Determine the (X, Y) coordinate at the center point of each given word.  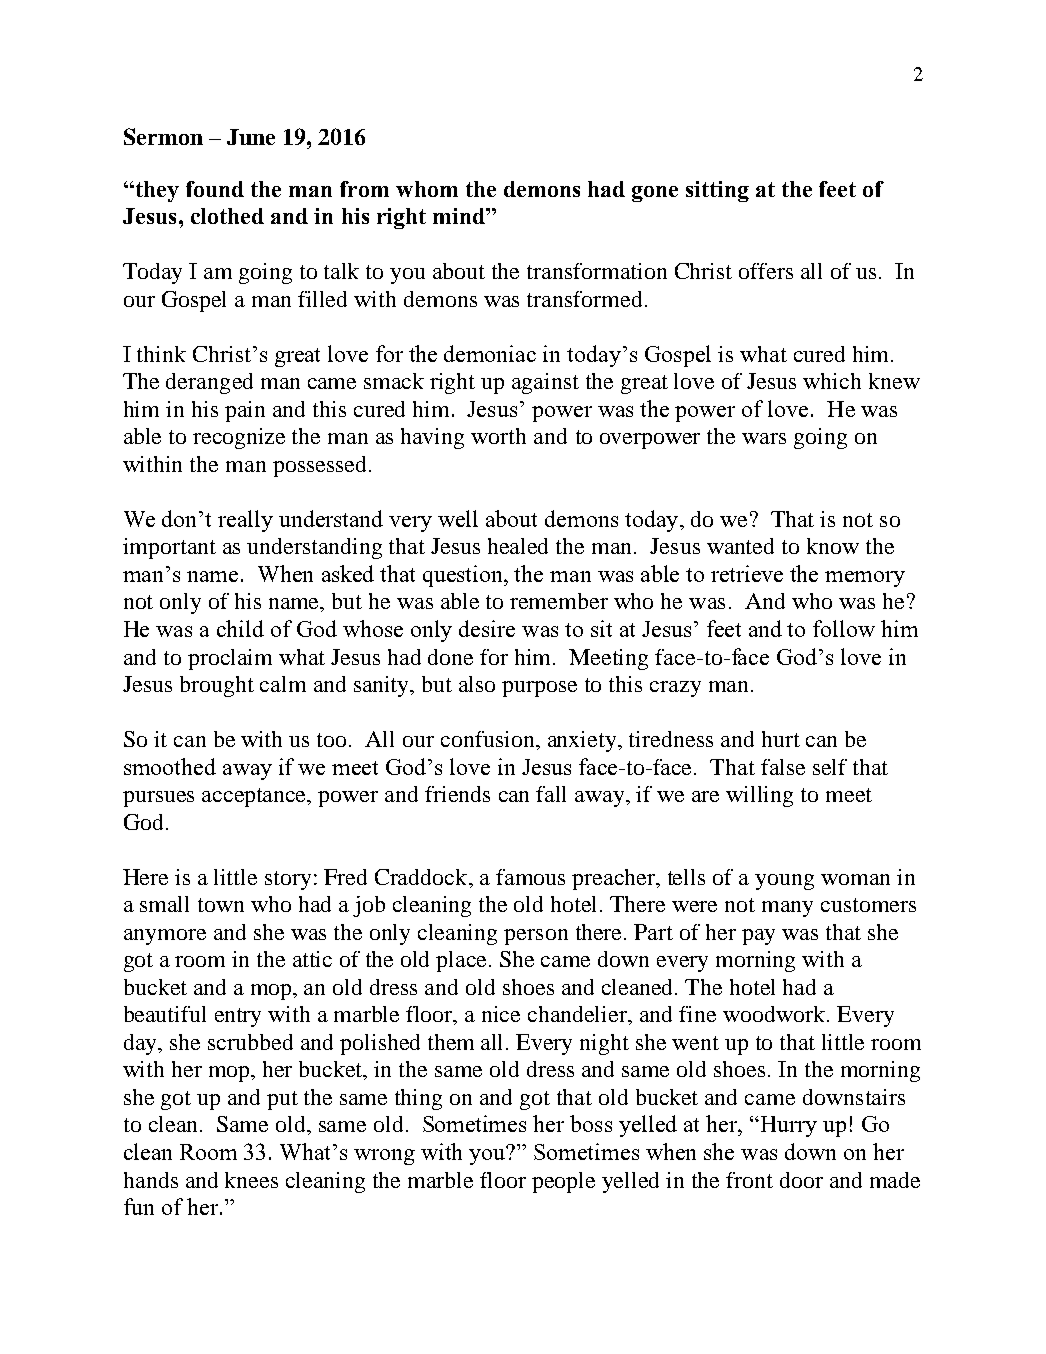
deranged (209, 383)
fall (551, 794)
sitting (717, 191)
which (832, 381)
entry (238, 1017)
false (783, 767)
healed (518, 546)
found (215, 189)
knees (251, 1180)
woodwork (775, 1014)
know (833, 546)
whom (427, 189)
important (169, 548)
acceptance (255, 797)
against (545, 383)
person (536, 937)
